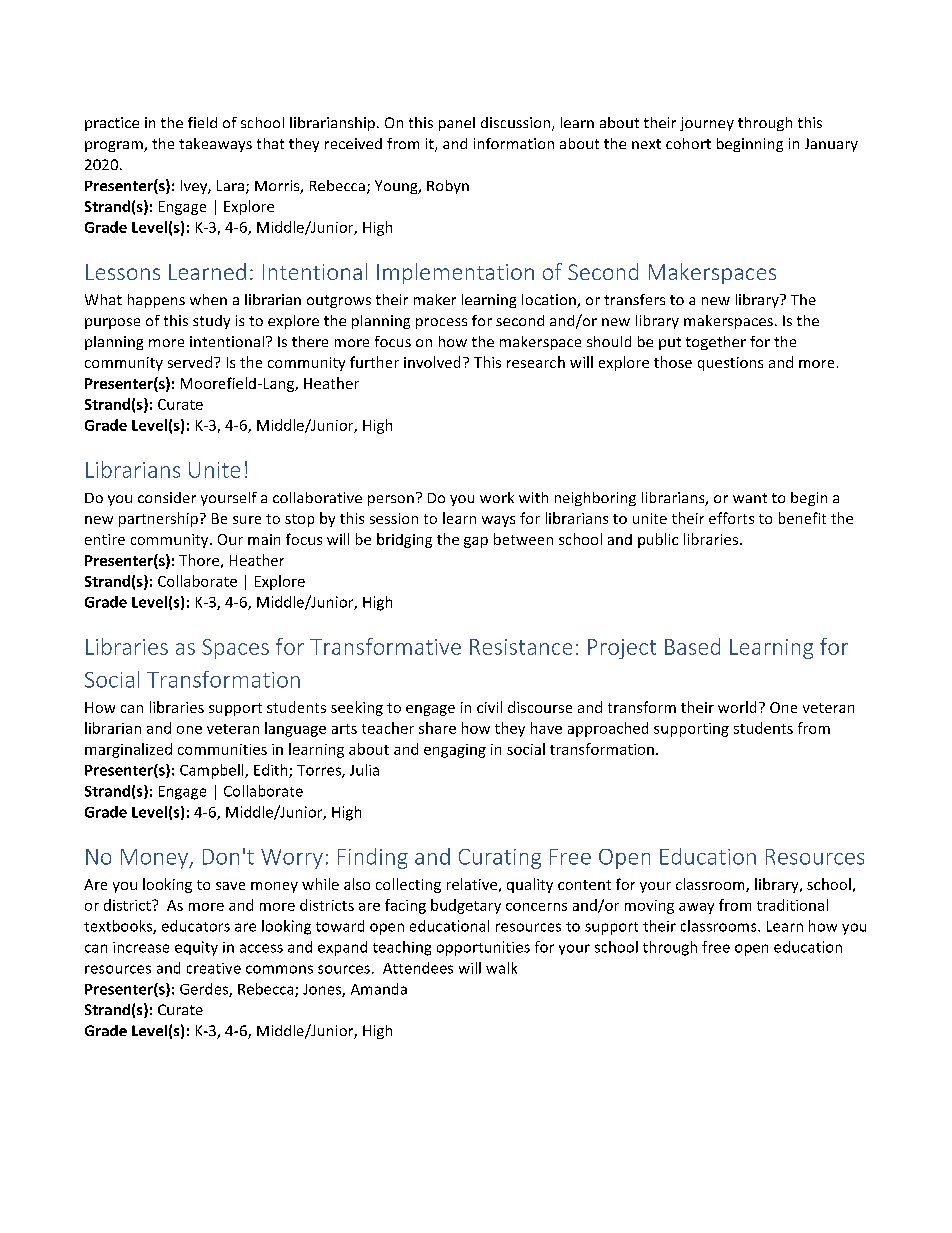  Describe the element at coordinates (441, 323) in the document. I see `process` at that location.
